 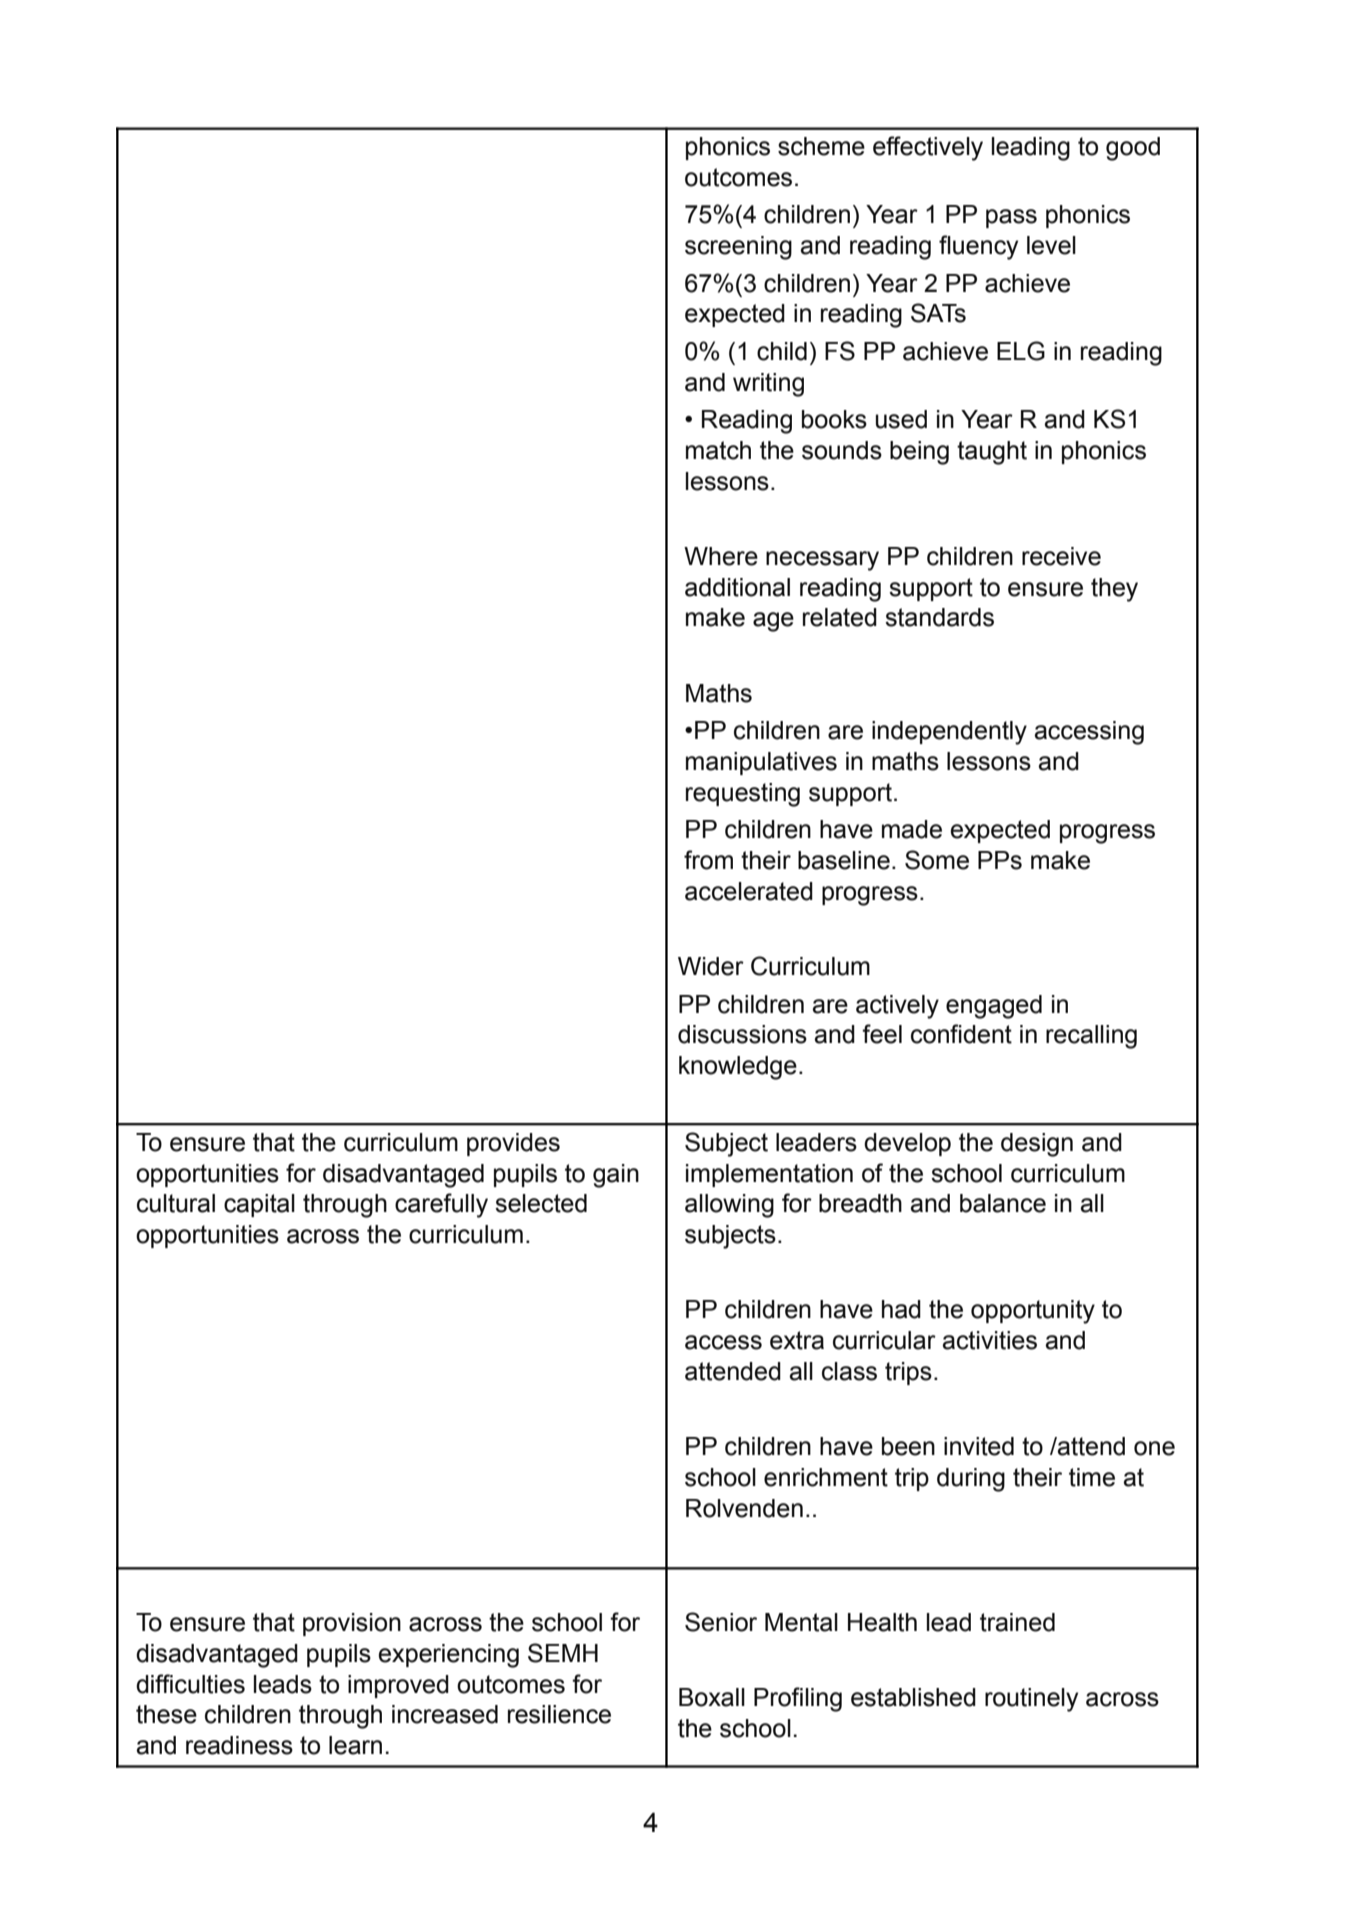 I want to click on invited, so click(x=979, y=1446).
